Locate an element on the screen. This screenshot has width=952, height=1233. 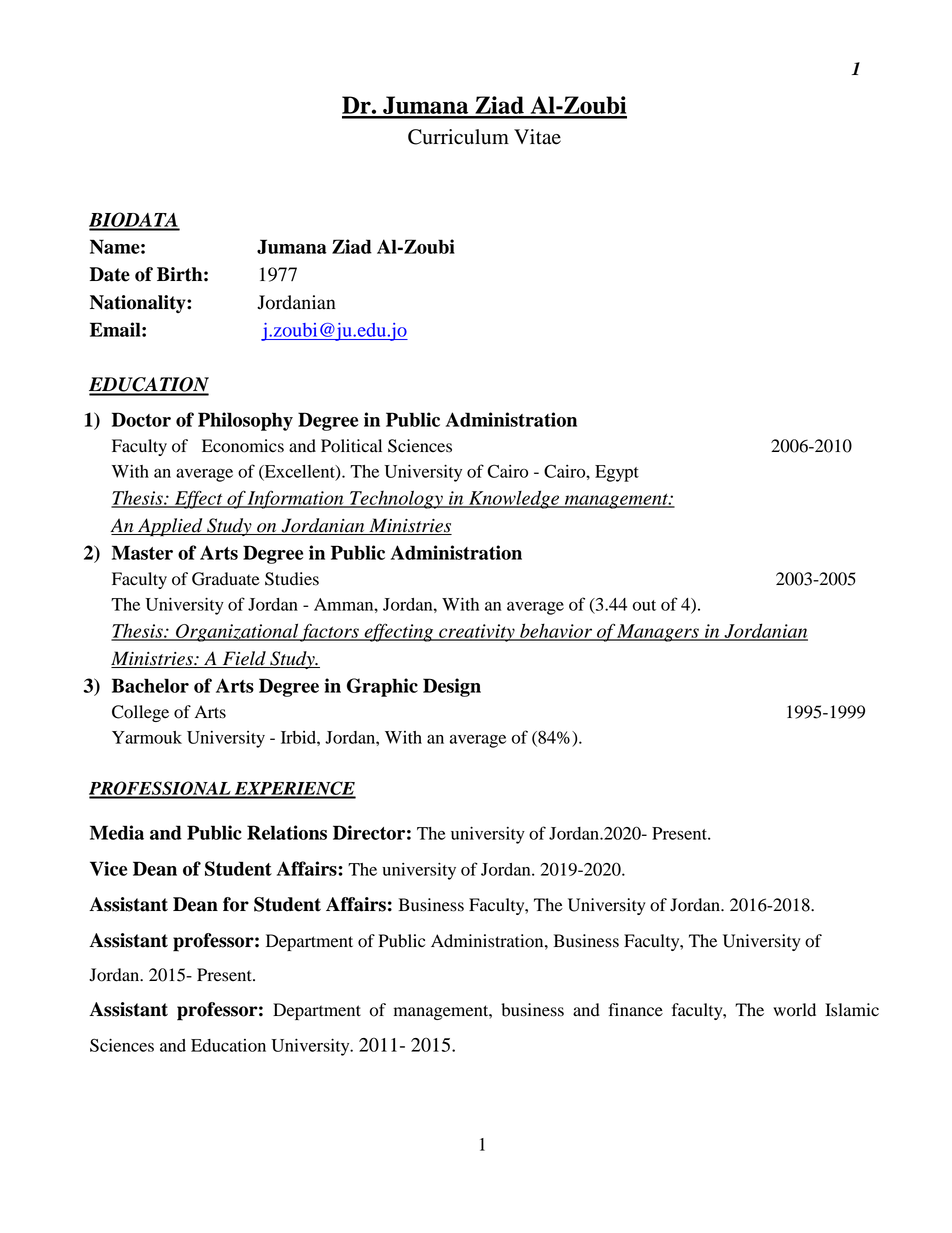
creativity is located at coordinates (477, 633).
